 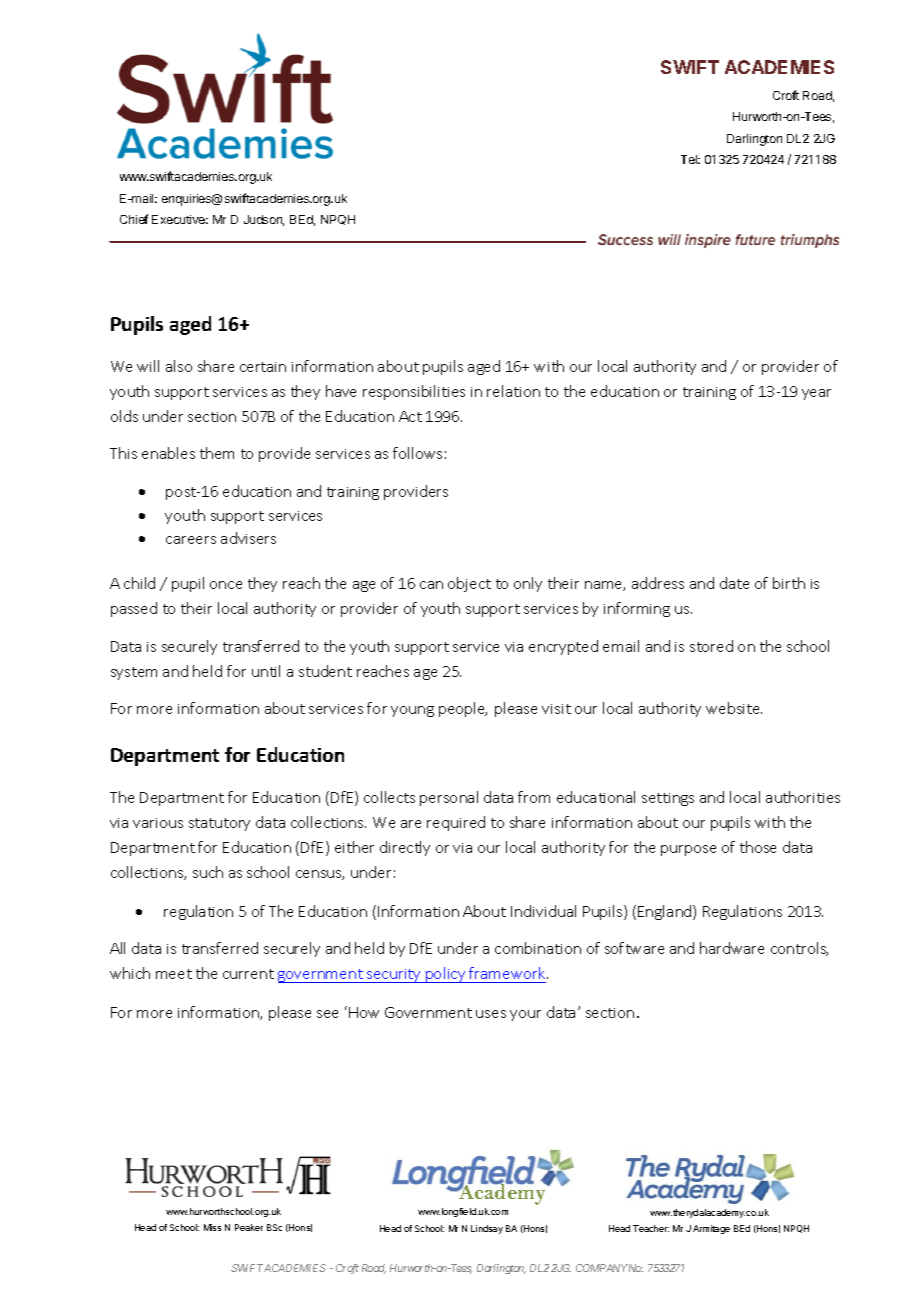 I want to click on date, so click(x=734, y=583).
